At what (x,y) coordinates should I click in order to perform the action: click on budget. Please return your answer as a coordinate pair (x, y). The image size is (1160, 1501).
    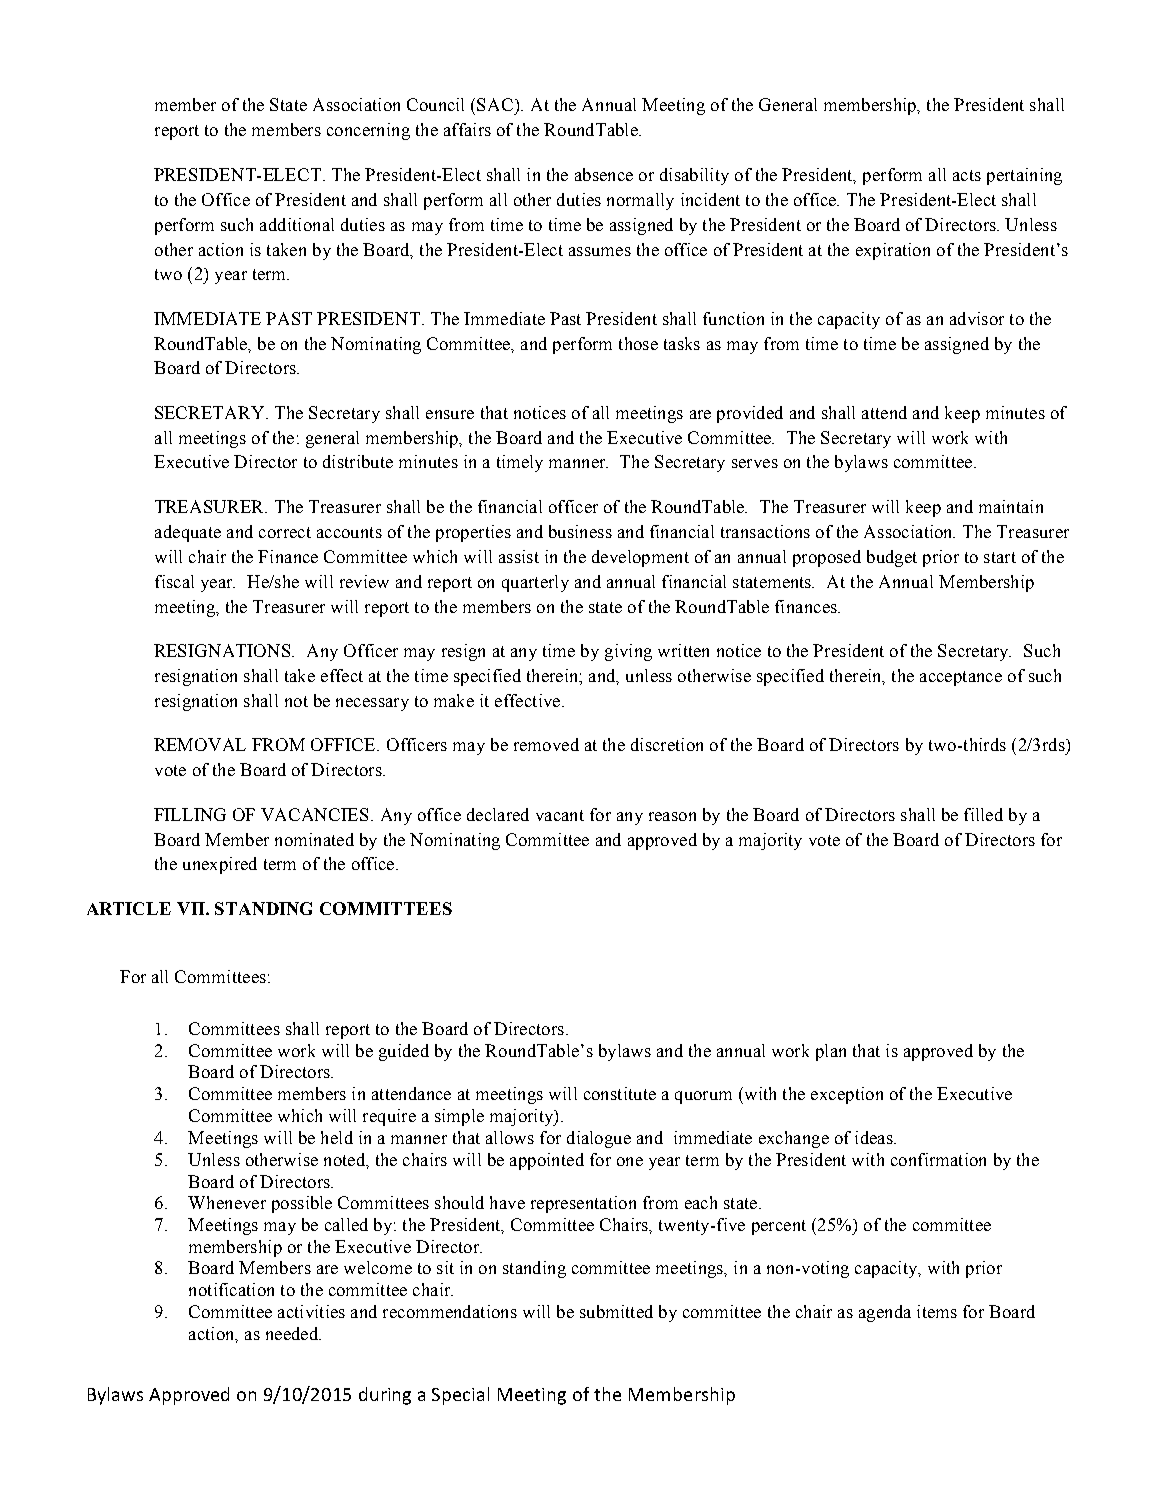
    Looking at the image, I should click on (892, 558).
